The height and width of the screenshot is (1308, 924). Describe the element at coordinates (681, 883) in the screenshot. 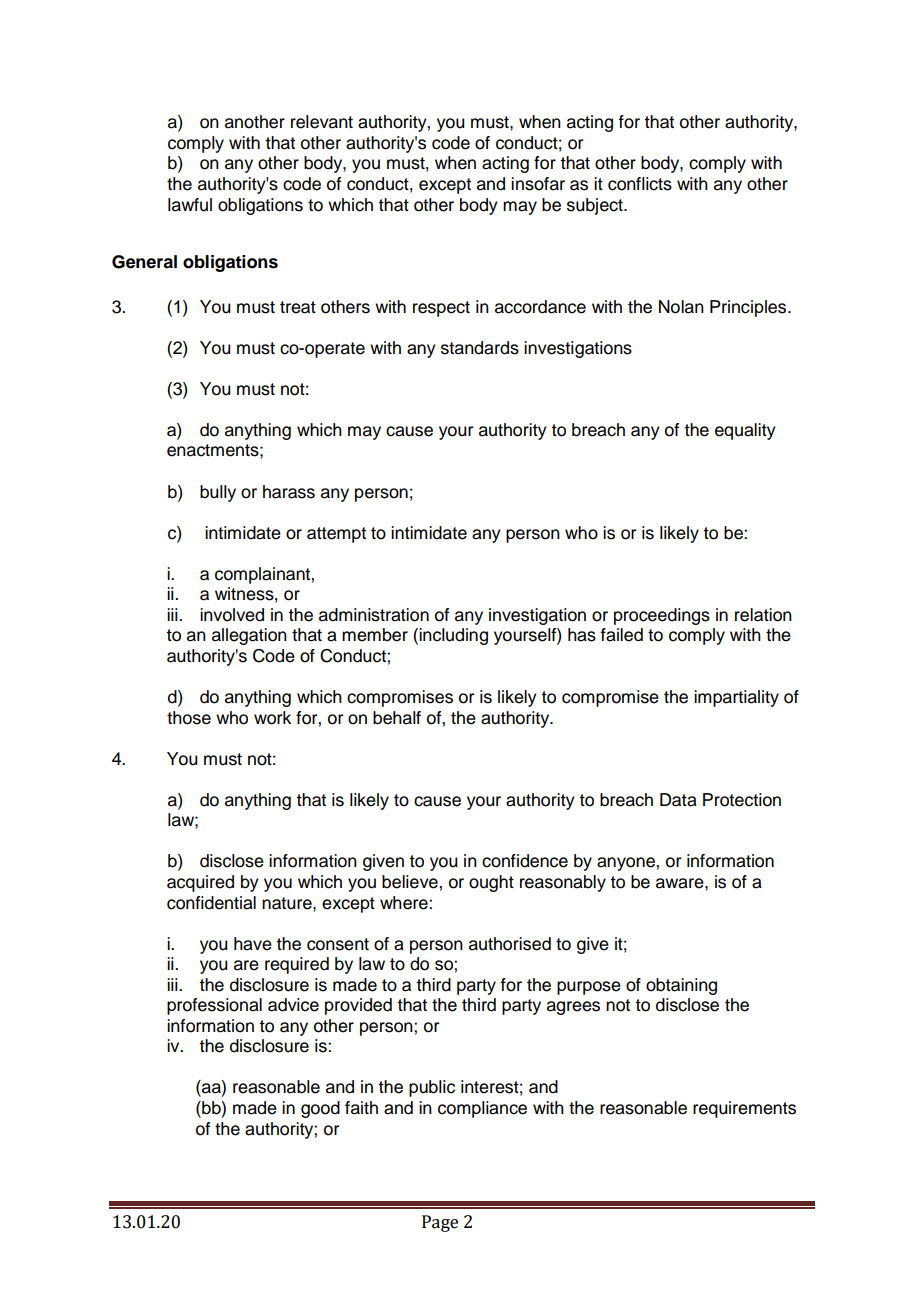

I see `aware` at that location.
